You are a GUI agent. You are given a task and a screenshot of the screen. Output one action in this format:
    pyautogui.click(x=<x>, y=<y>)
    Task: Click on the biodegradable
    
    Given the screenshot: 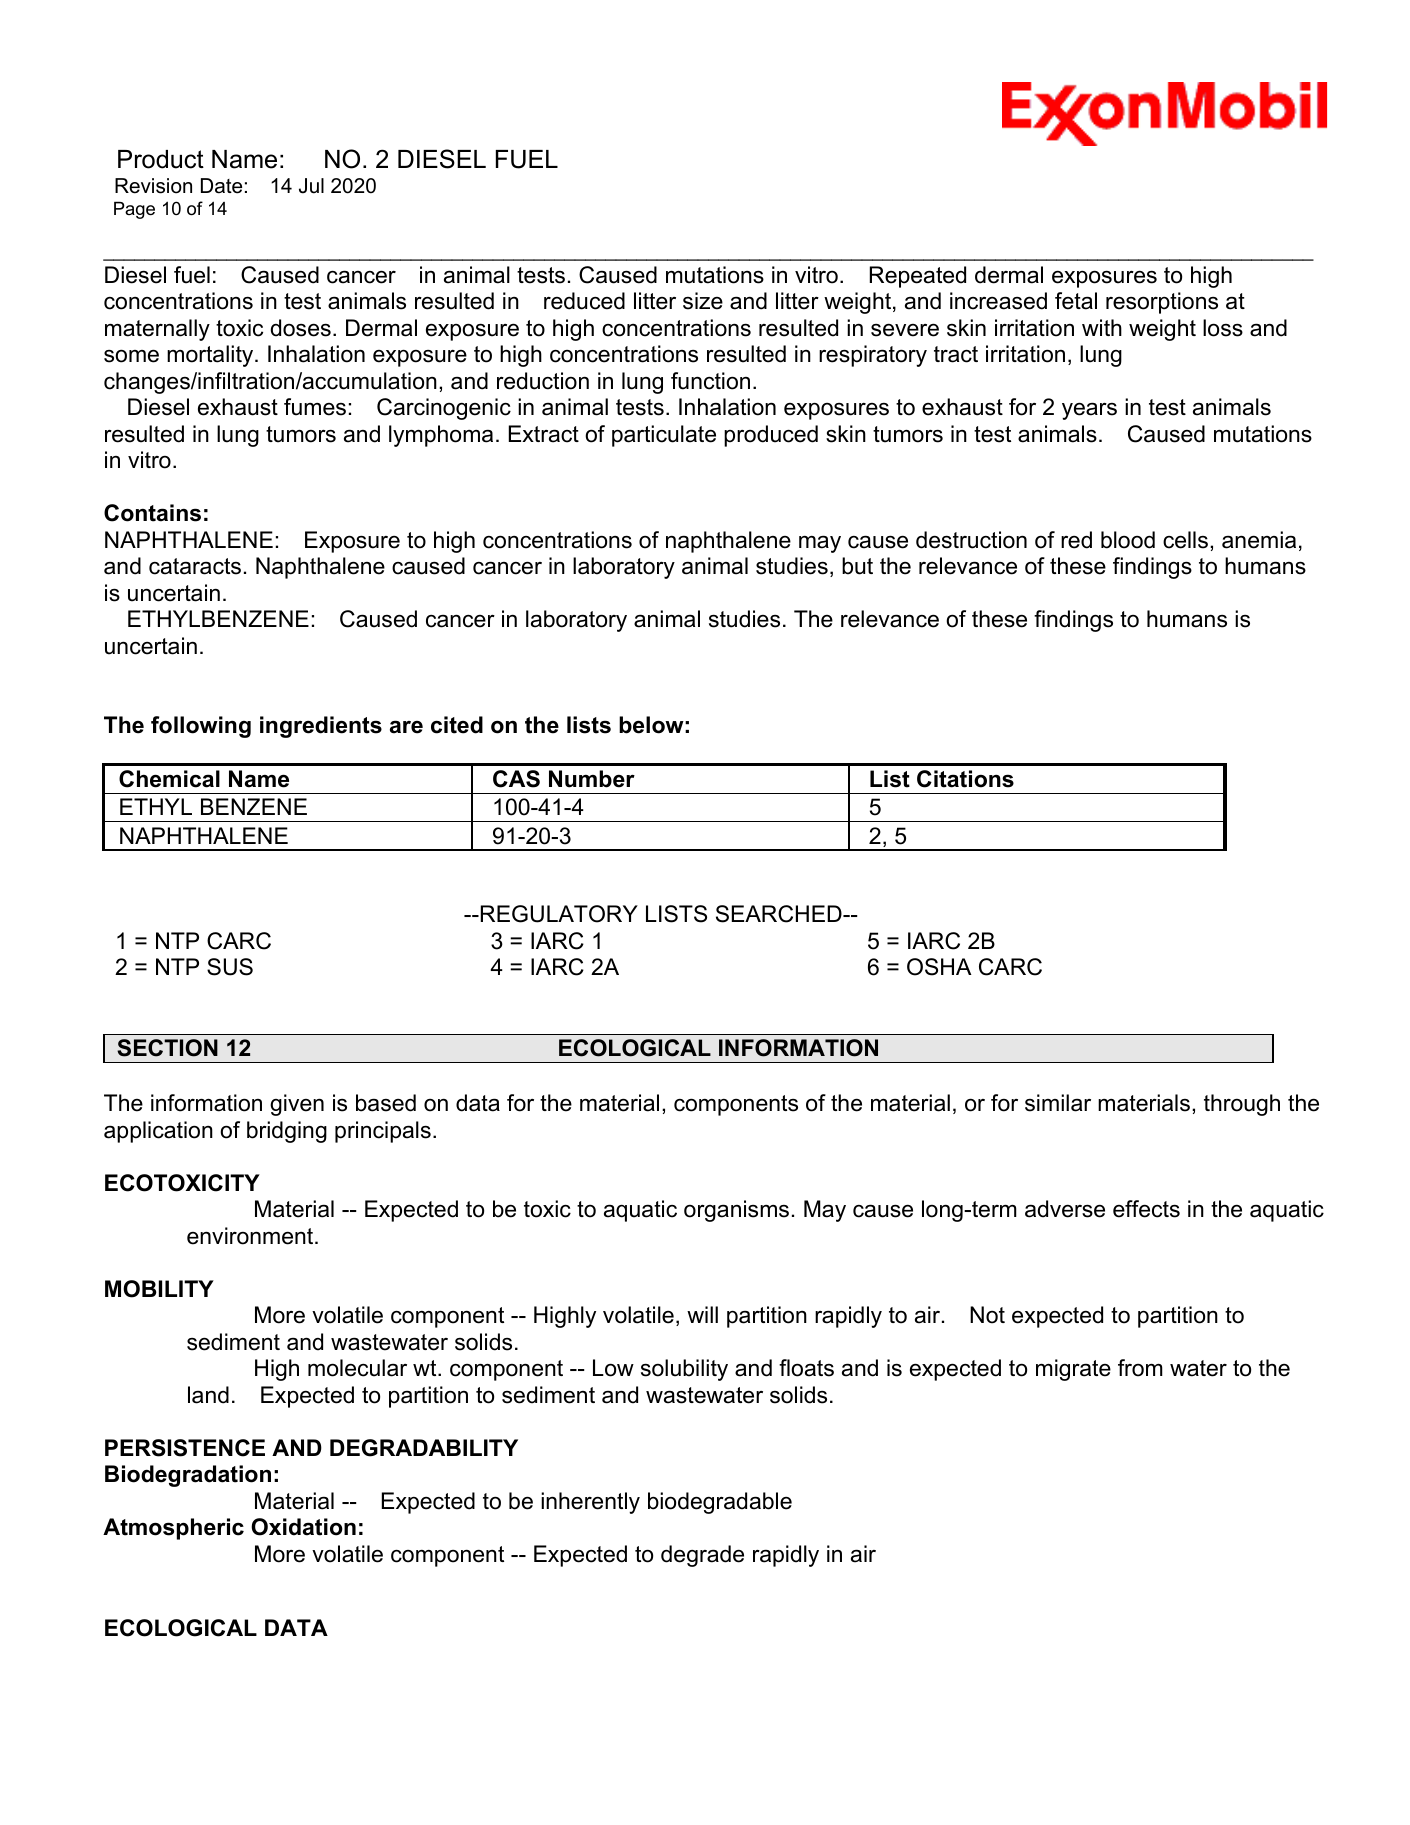 What is the action you would take?
    pyautogui.click(x=720, y=1503)
